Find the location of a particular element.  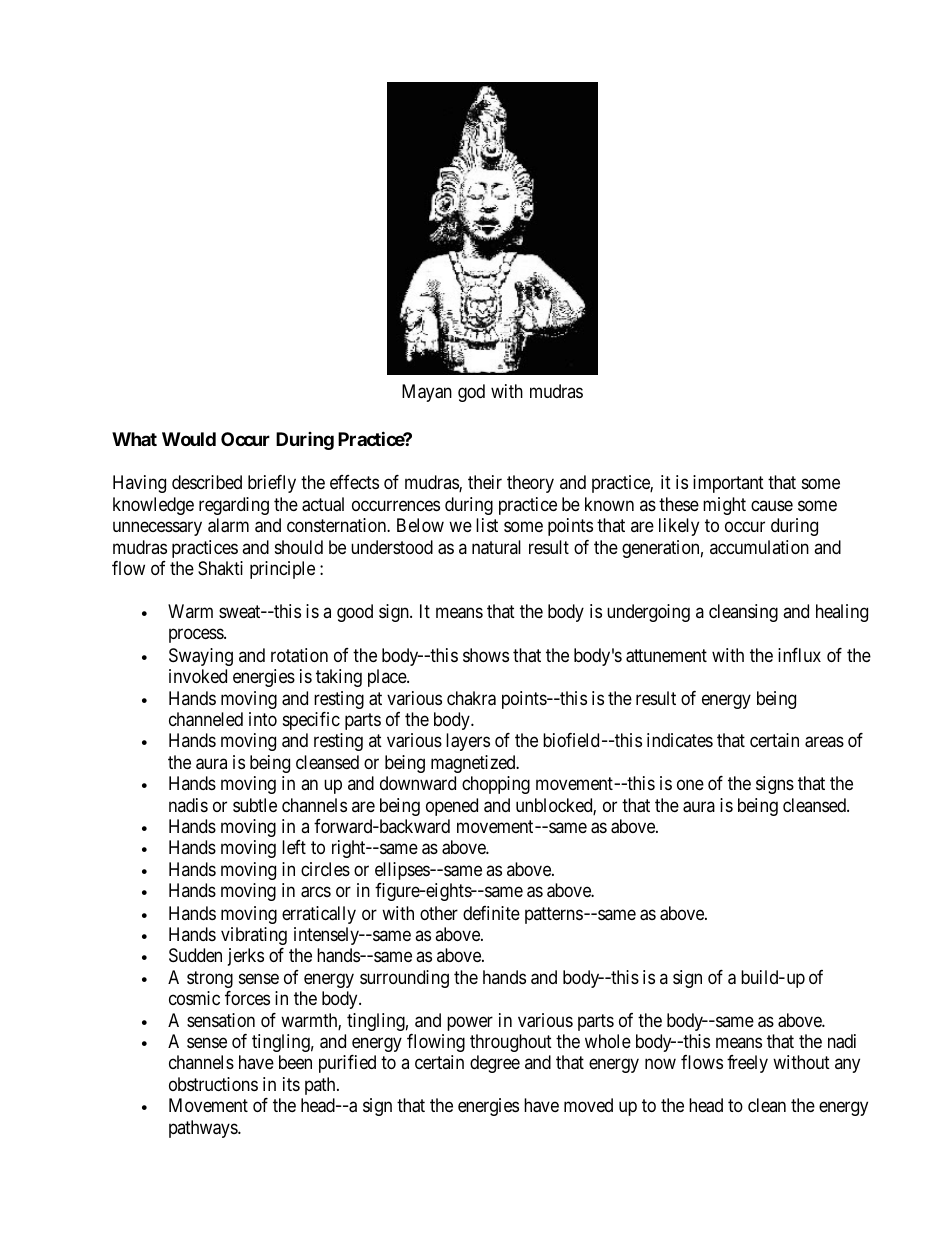

Shakti is located at coordinates (220, 568).
